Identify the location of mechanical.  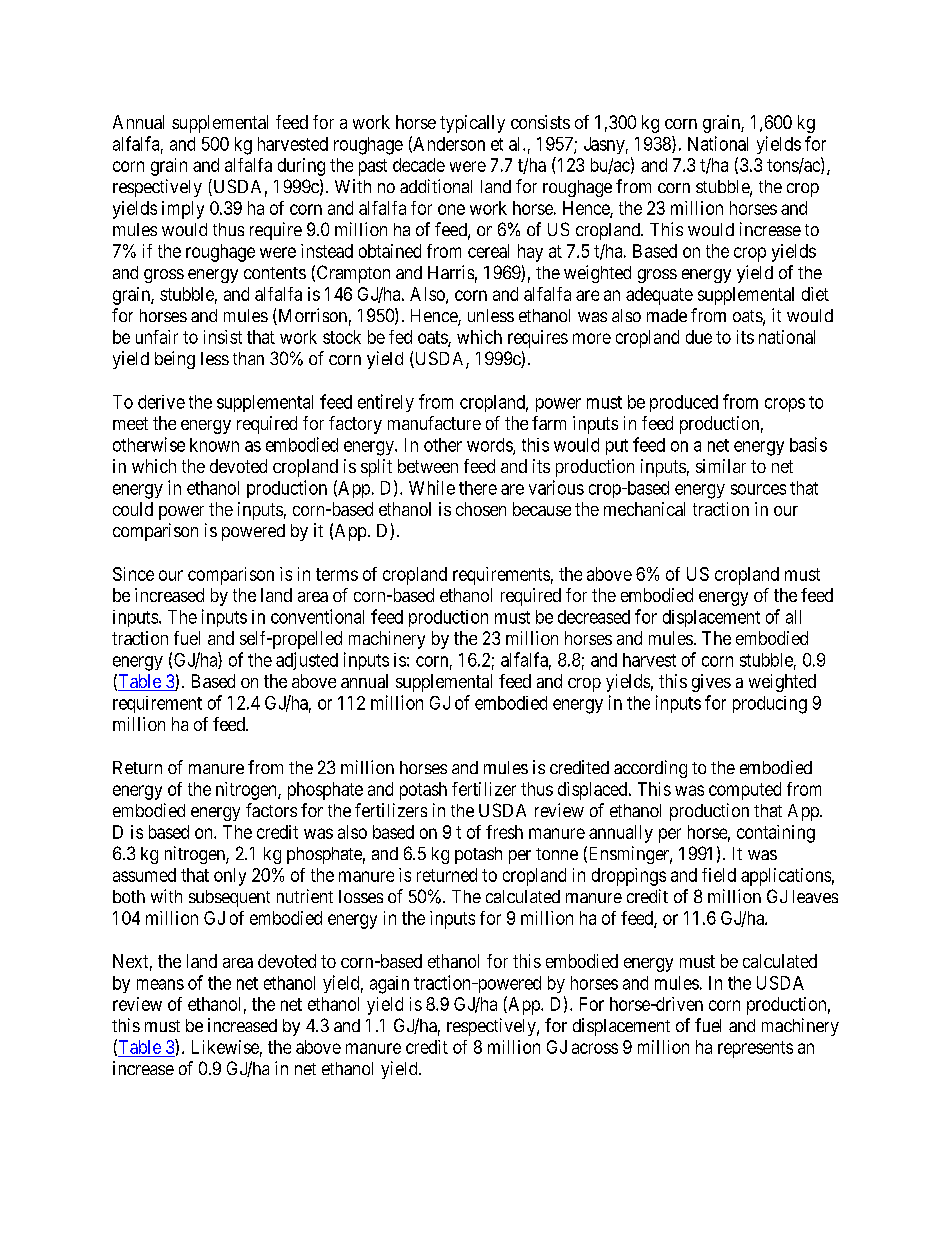
(644, 509).
